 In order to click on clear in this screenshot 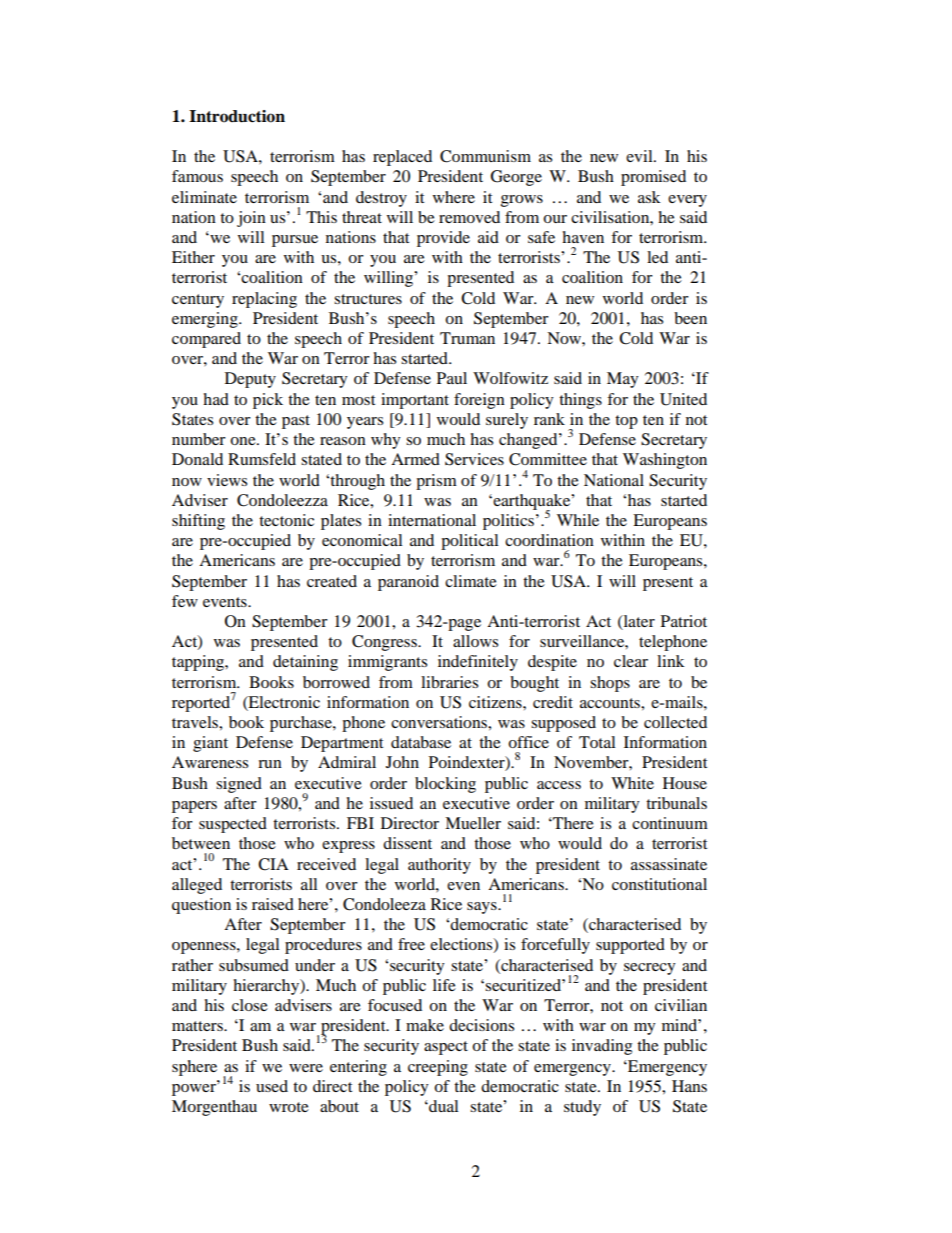, I will do `click(631, 661)`.
